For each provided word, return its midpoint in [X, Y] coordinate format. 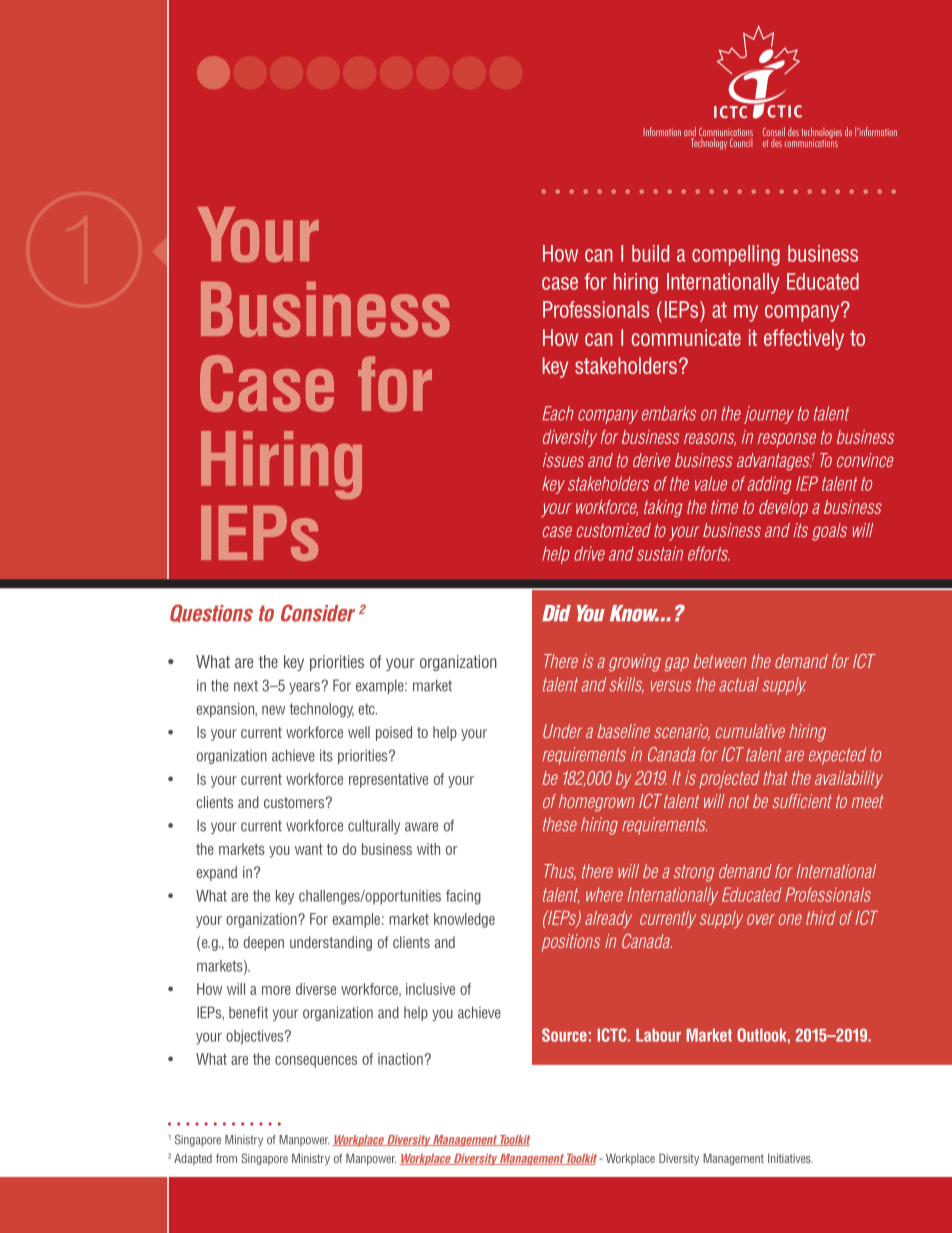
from [226, 1158]
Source [564, 1035]
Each [558, 413]
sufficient [802, 801]
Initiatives [790, 1158]
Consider [318, 613]
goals [829, 532]
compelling [736, 255]
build [650, 253]
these [560, 824]
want [309, 849]
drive [589, 553]
